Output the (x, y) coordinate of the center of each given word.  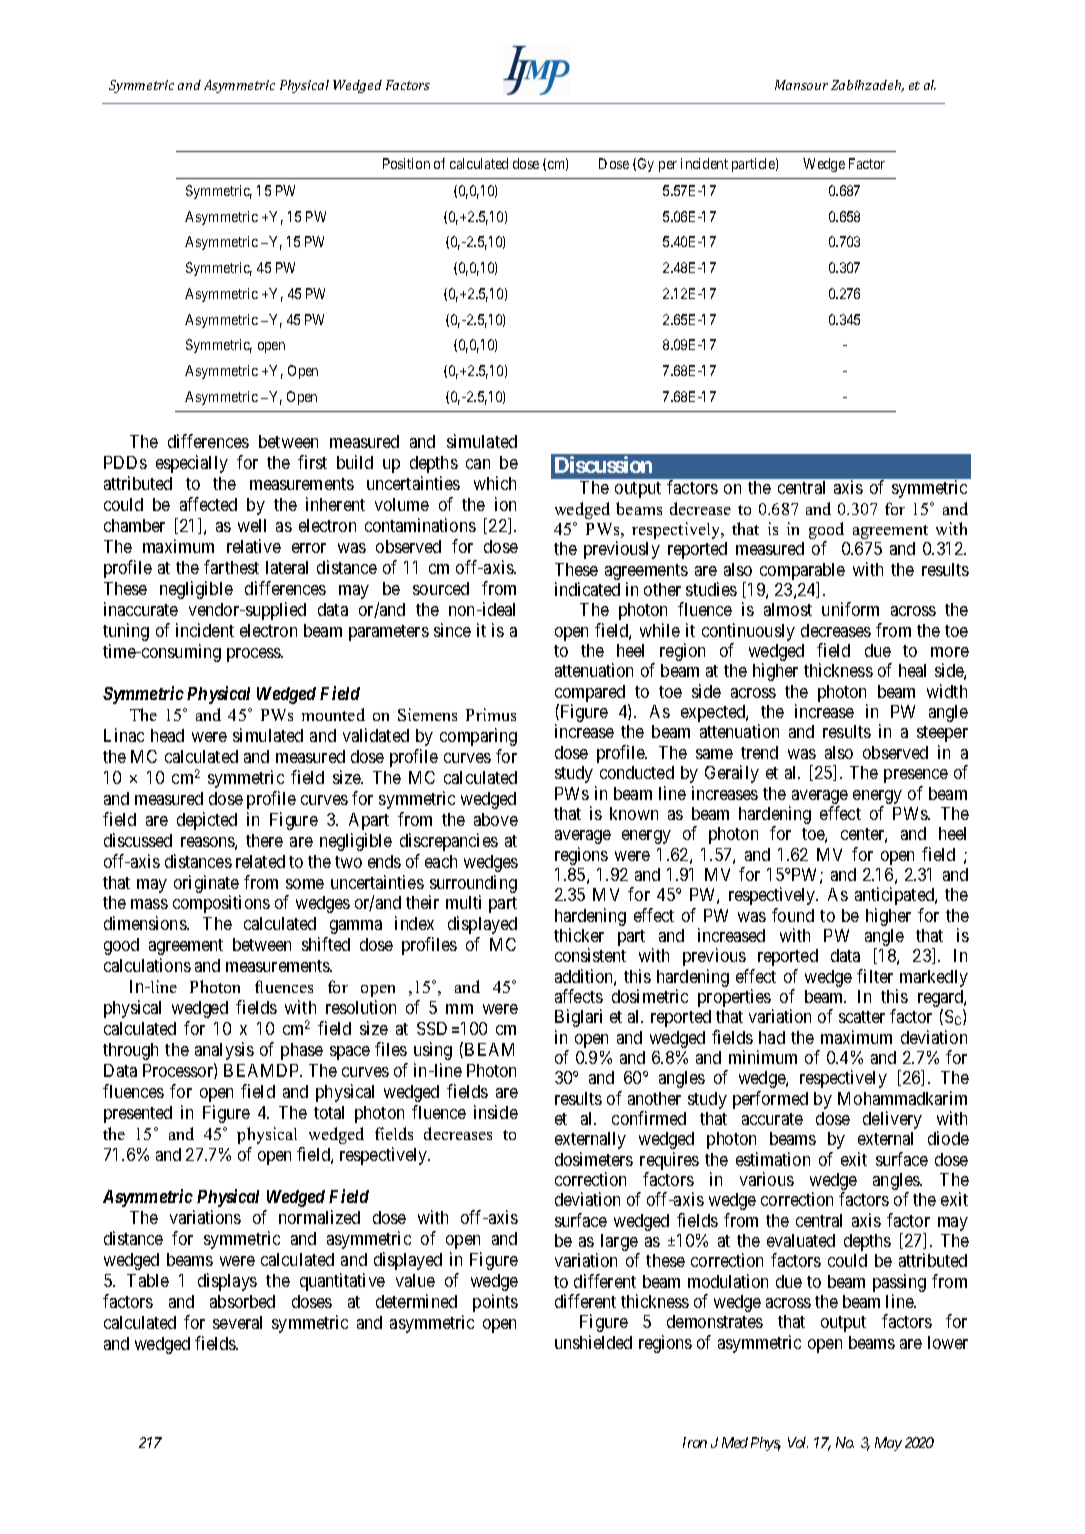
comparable (802, 573)
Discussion (603, 464)
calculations (147, 965)
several (237, 1322)
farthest (231, 567)
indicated (587, 589)
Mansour (801, 85)
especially (192, 464)
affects (579, 996)
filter (875, 976)
